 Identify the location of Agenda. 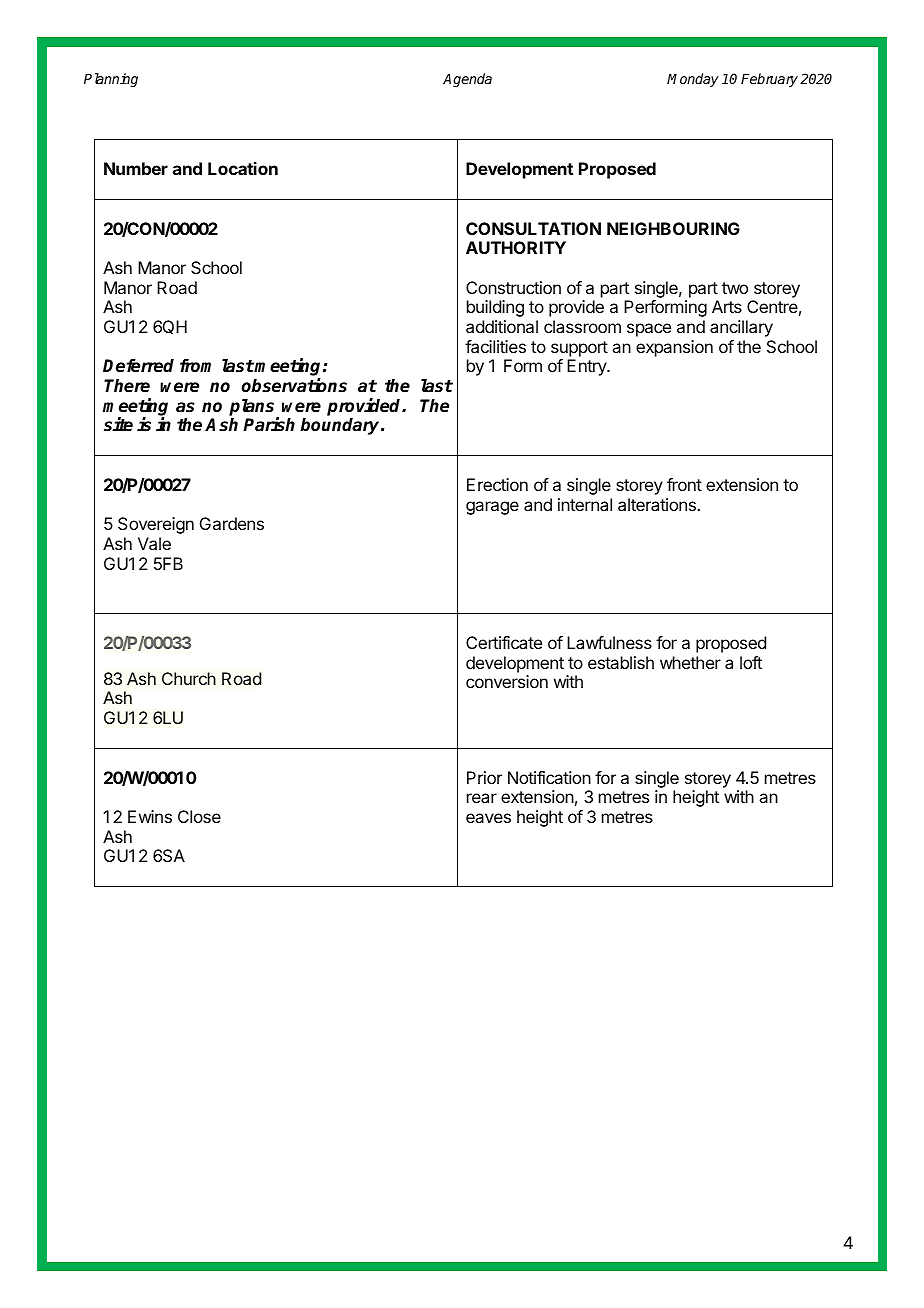
(467, 80).
